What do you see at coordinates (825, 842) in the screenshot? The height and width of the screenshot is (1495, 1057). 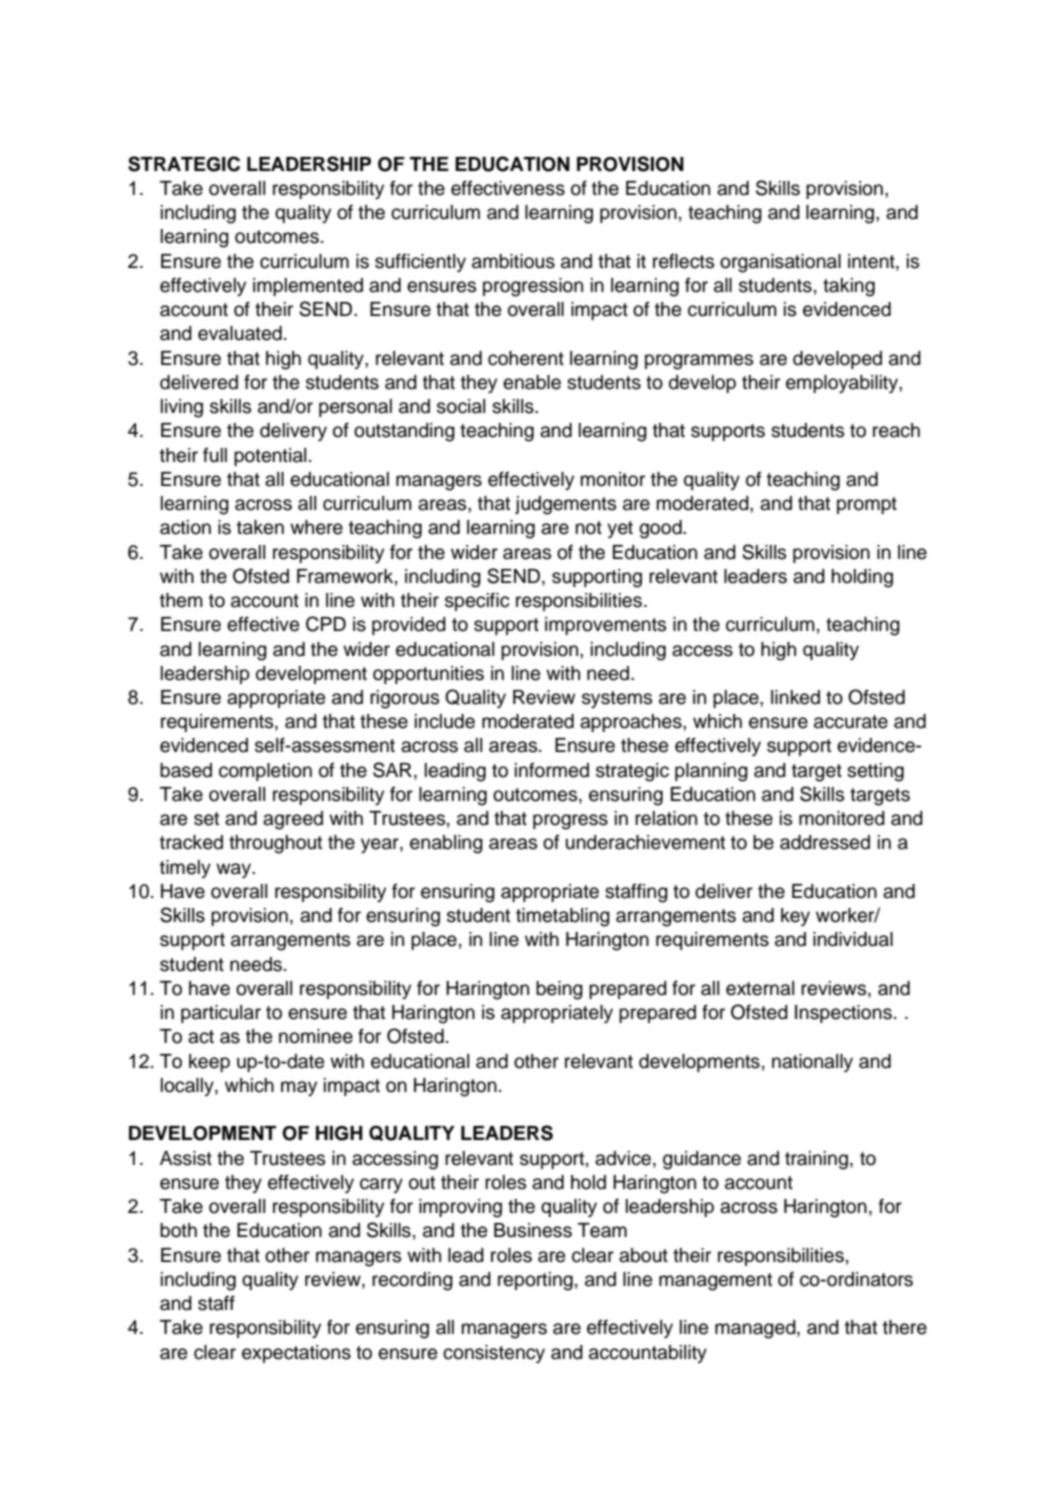 I see `addressed` at bounding box center [825, 842].
